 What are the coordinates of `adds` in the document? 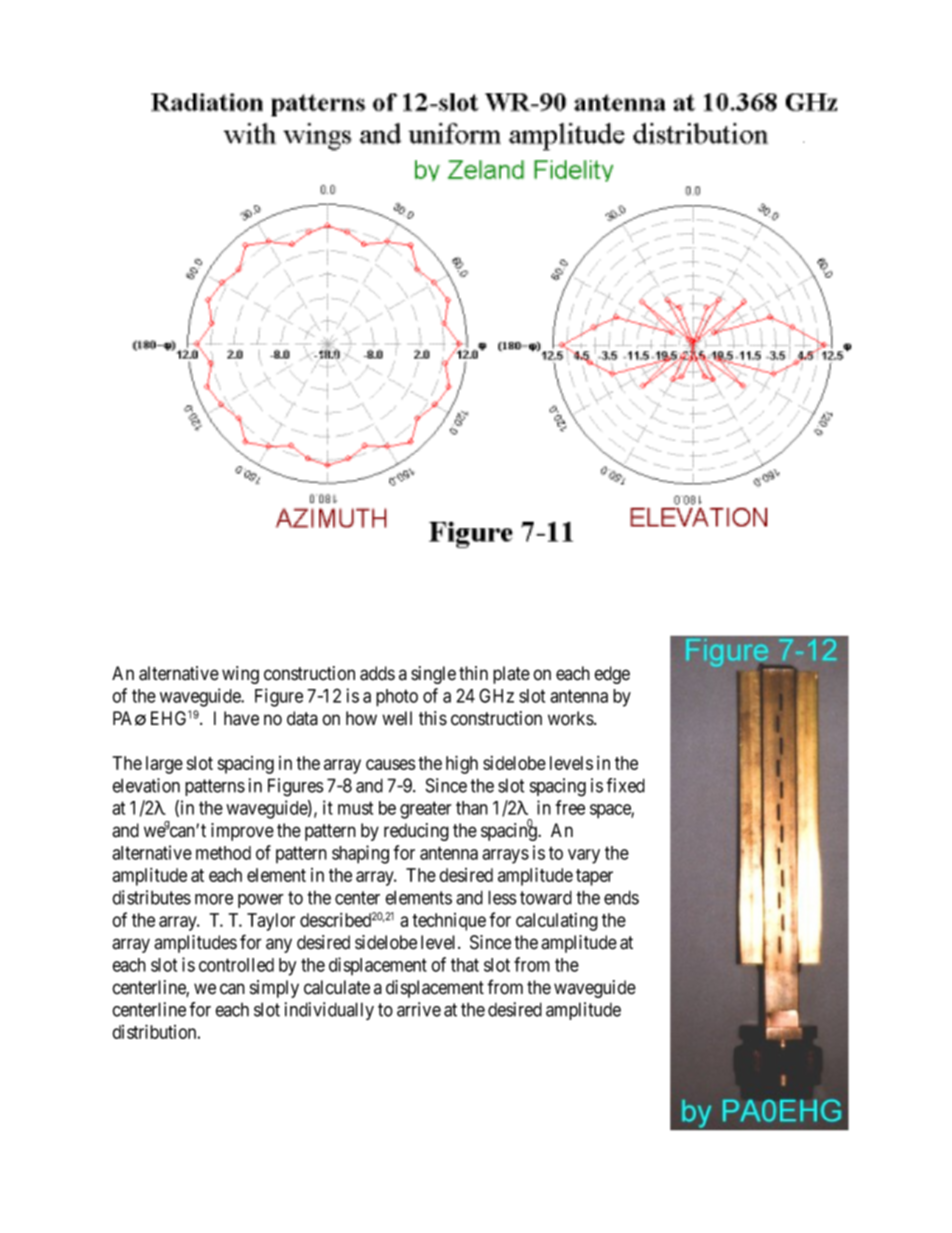 It's located at (377, 673).
